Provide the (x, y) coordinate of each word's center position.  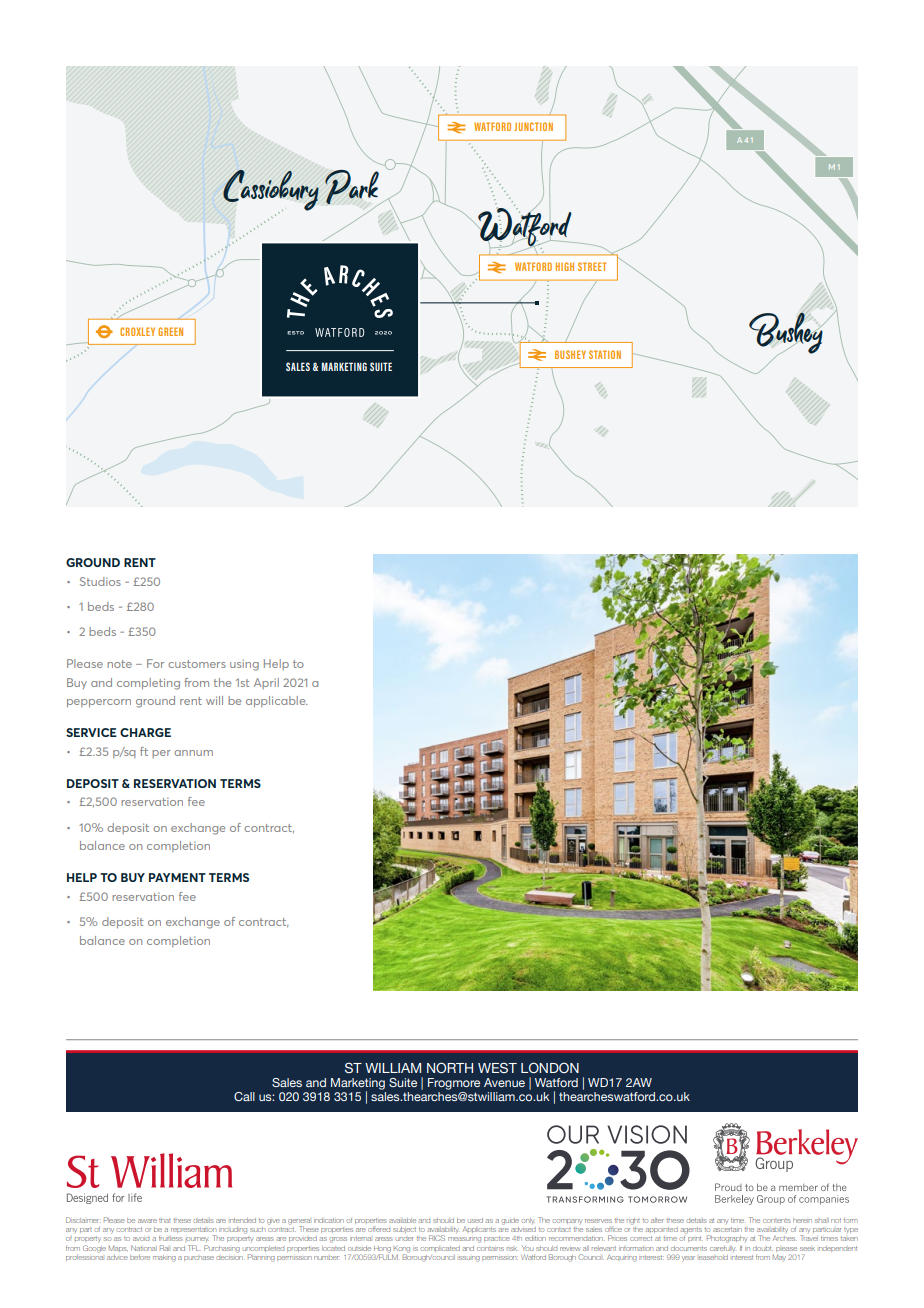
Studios (100, 581)
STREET (592, 266)
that (165, 1220)
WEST (497, 1067)
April (266, 683)
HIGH (565, 266)
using (244, 665)
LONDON (550, 1067)
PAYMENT (177, 877)
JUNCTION (533, 126)
